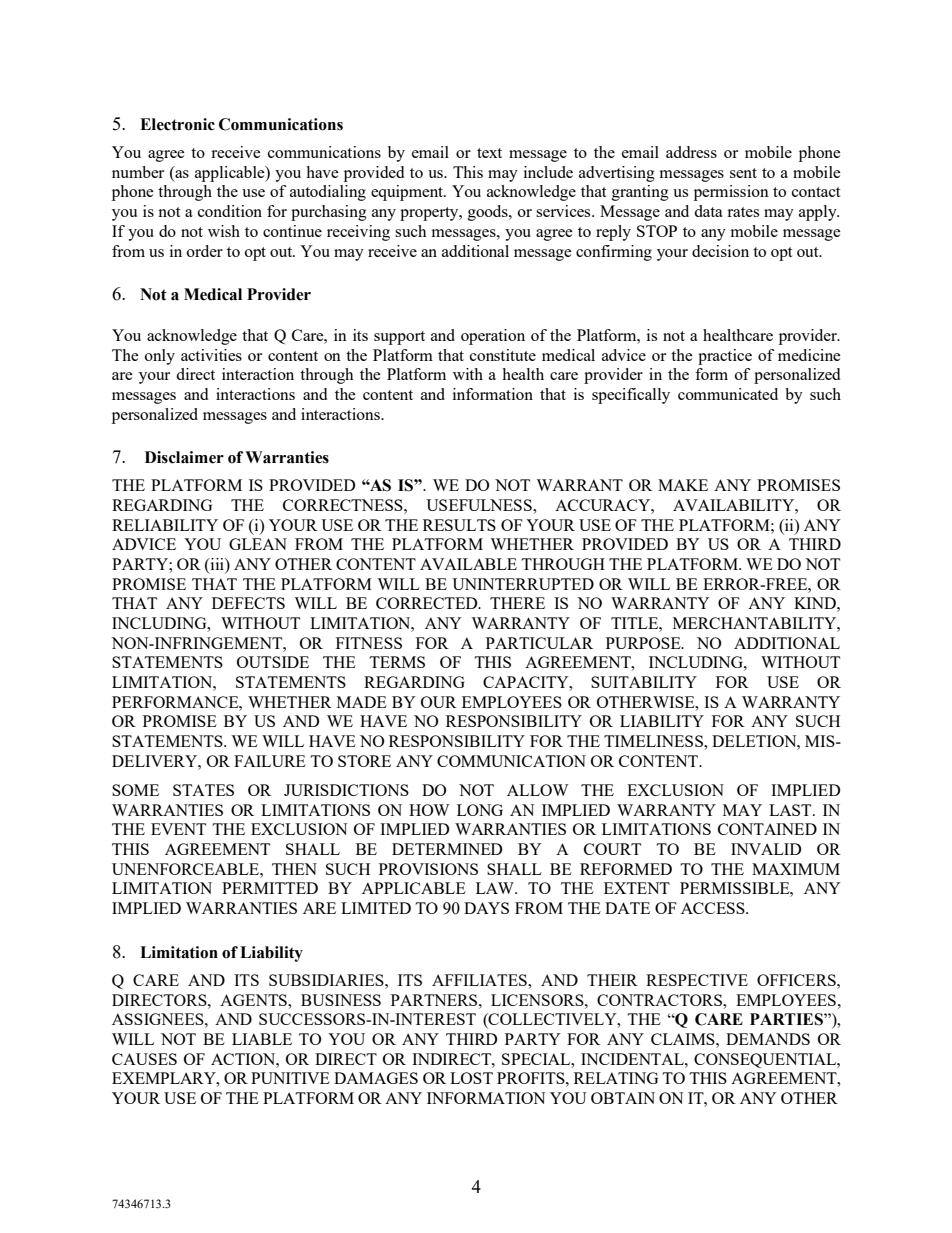 This page has height=1233, width=952. What do you see at coordinates (262, 1039) in the page?
I see `LIABLE` at bounding box center [262, 1039].
